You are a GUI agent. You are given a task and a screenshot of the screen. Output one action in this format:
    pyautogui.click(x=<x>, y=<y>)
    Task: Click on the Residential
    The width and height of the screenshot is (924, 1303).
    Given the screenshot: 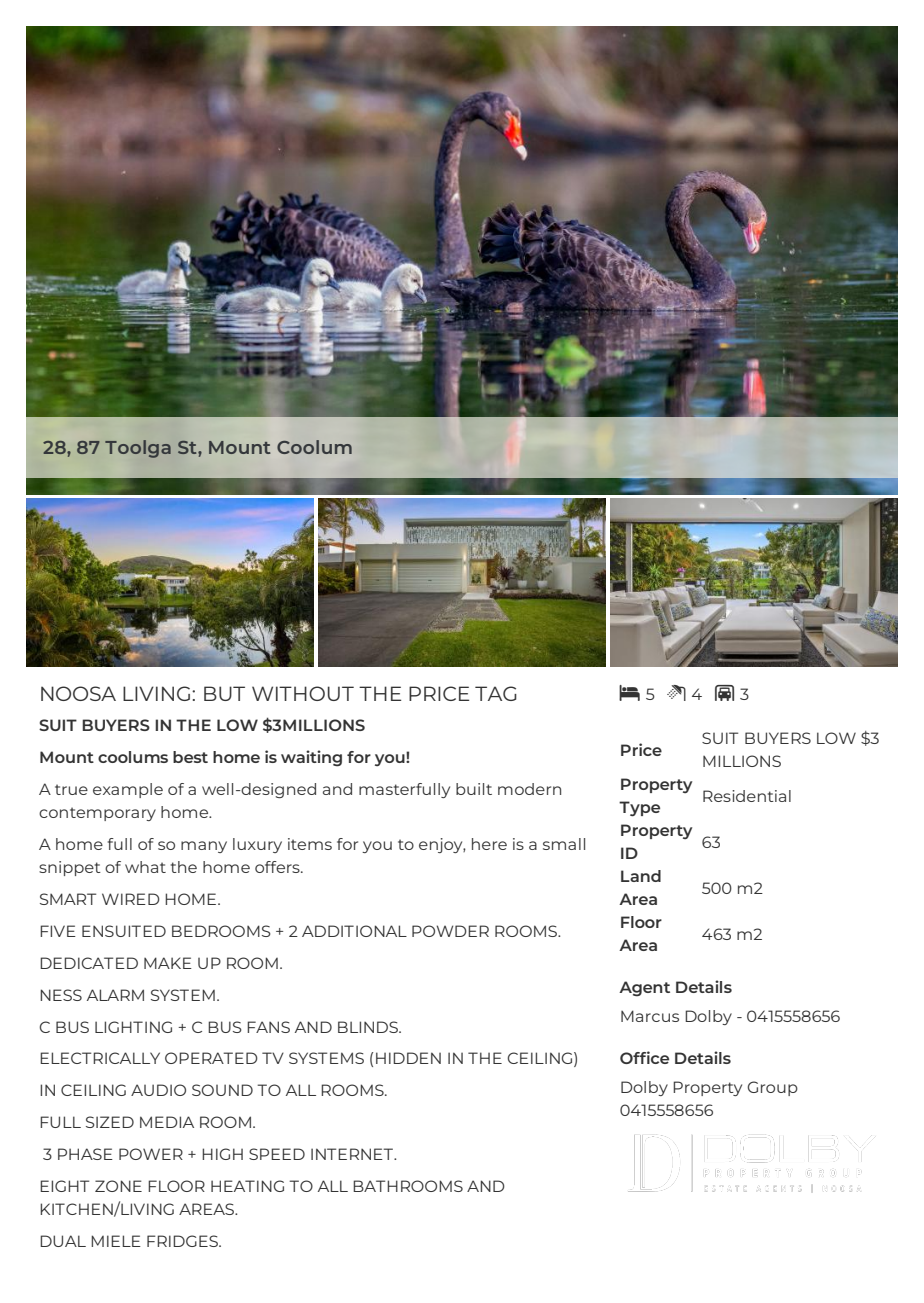 What is the action you would take?
    pyautogui.click(x=747, y=796)
